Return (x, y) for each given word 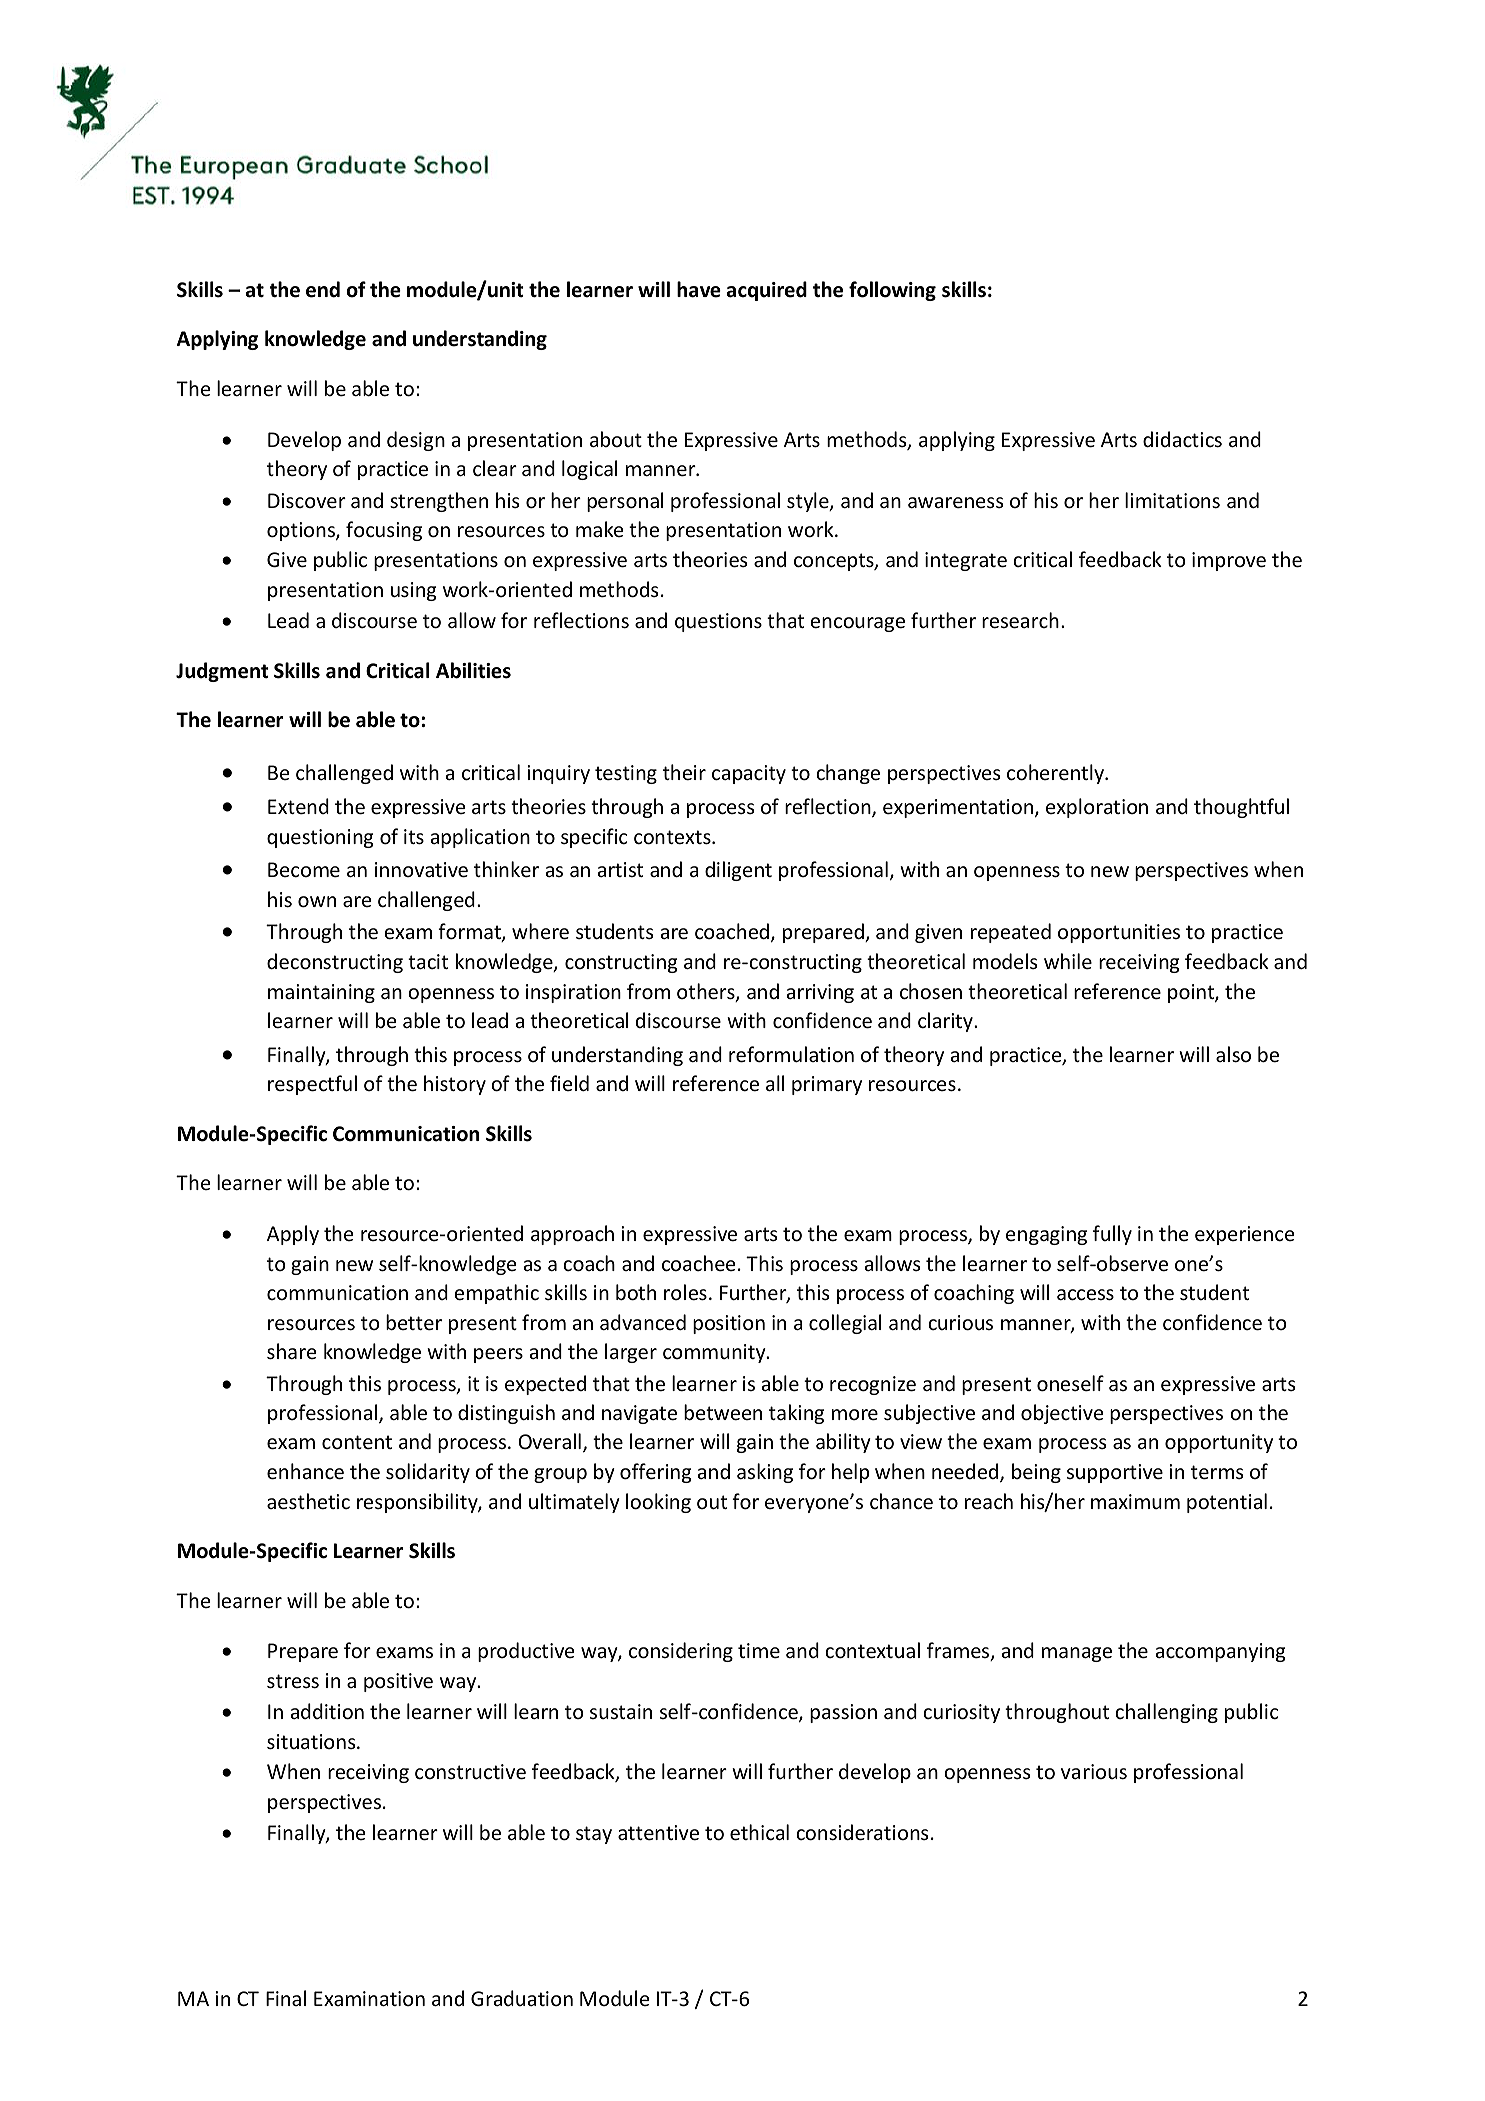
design (416, 441)
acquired (767, 291)
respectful (312, 1085)
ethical (759, 1832)
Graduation (522, 1998)
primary (827, 1085)
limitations (1172, 500)
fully (1112, 1235)
